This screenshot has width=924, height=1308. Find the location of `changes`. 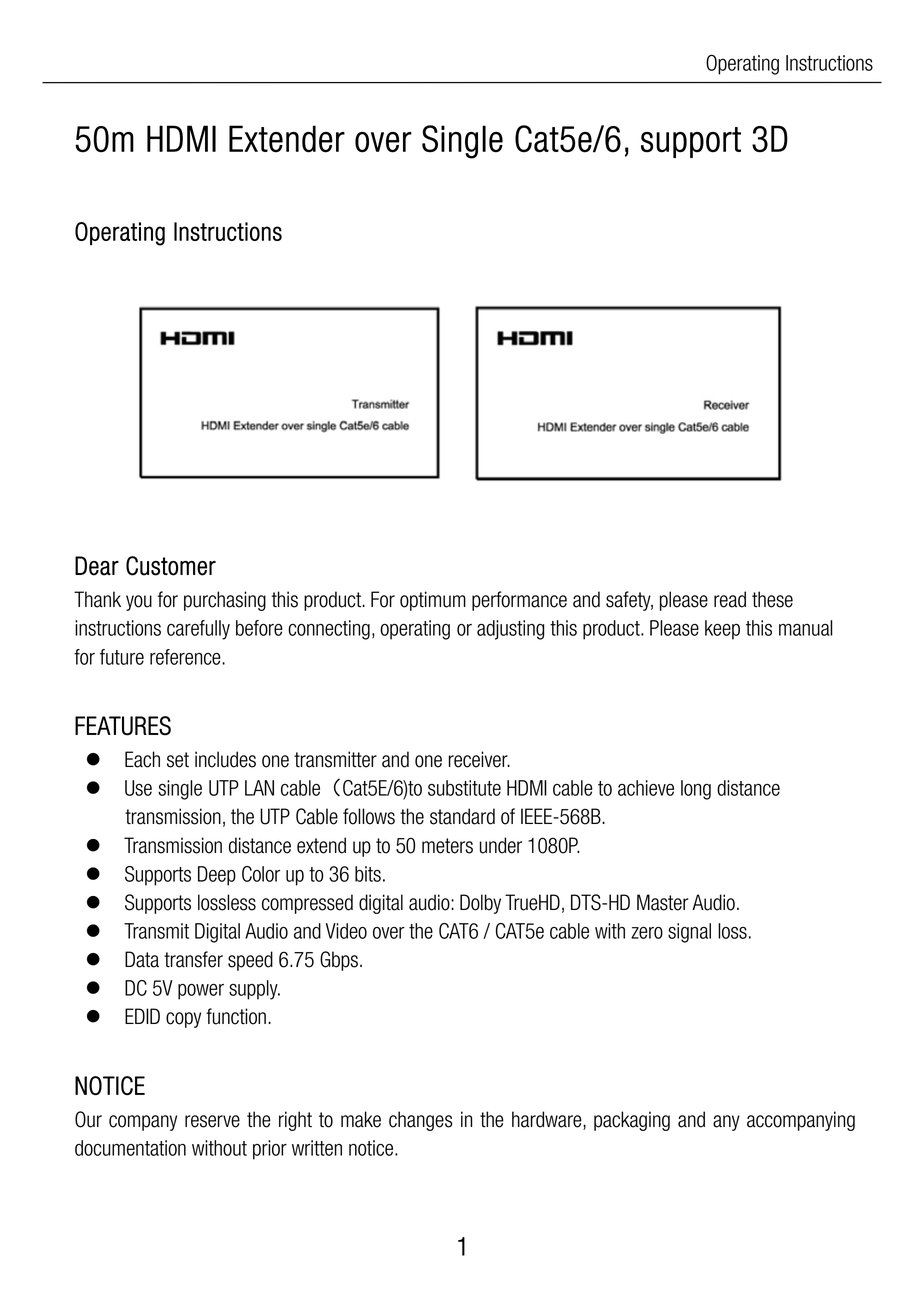

changes is located at coordinates (421, 1121).
